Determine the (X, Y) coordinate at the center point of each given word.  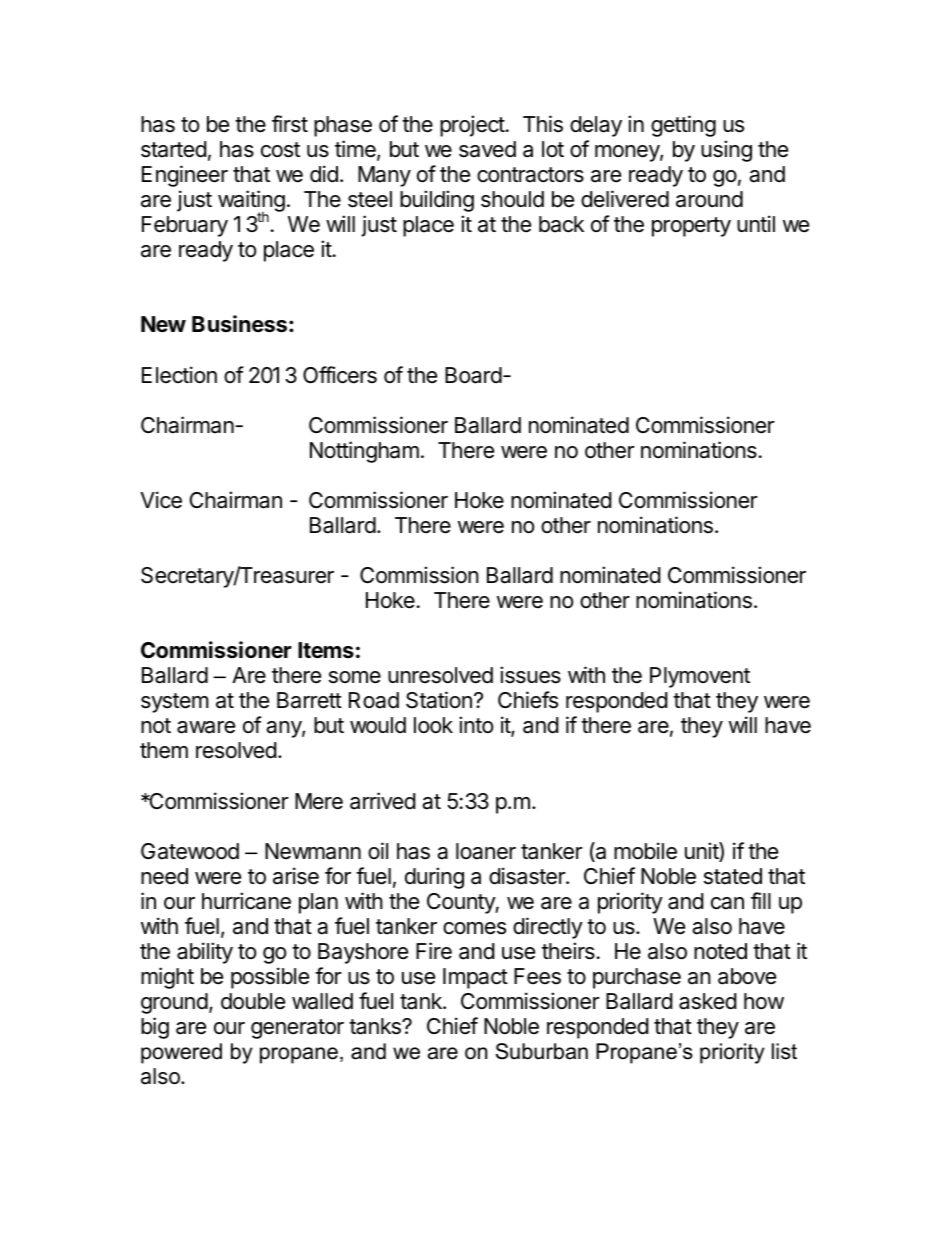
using (726, 151)
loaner (486, 851)
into (476, 725)
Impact (475, 978)
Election (179, 375)
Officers (340, 375)
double (253, 1001)
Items (326, 650)
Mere (319, 801)
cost (280, 150)
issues (530, 675)
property (691, 227)
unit (702, 852)
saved (487, 149)
